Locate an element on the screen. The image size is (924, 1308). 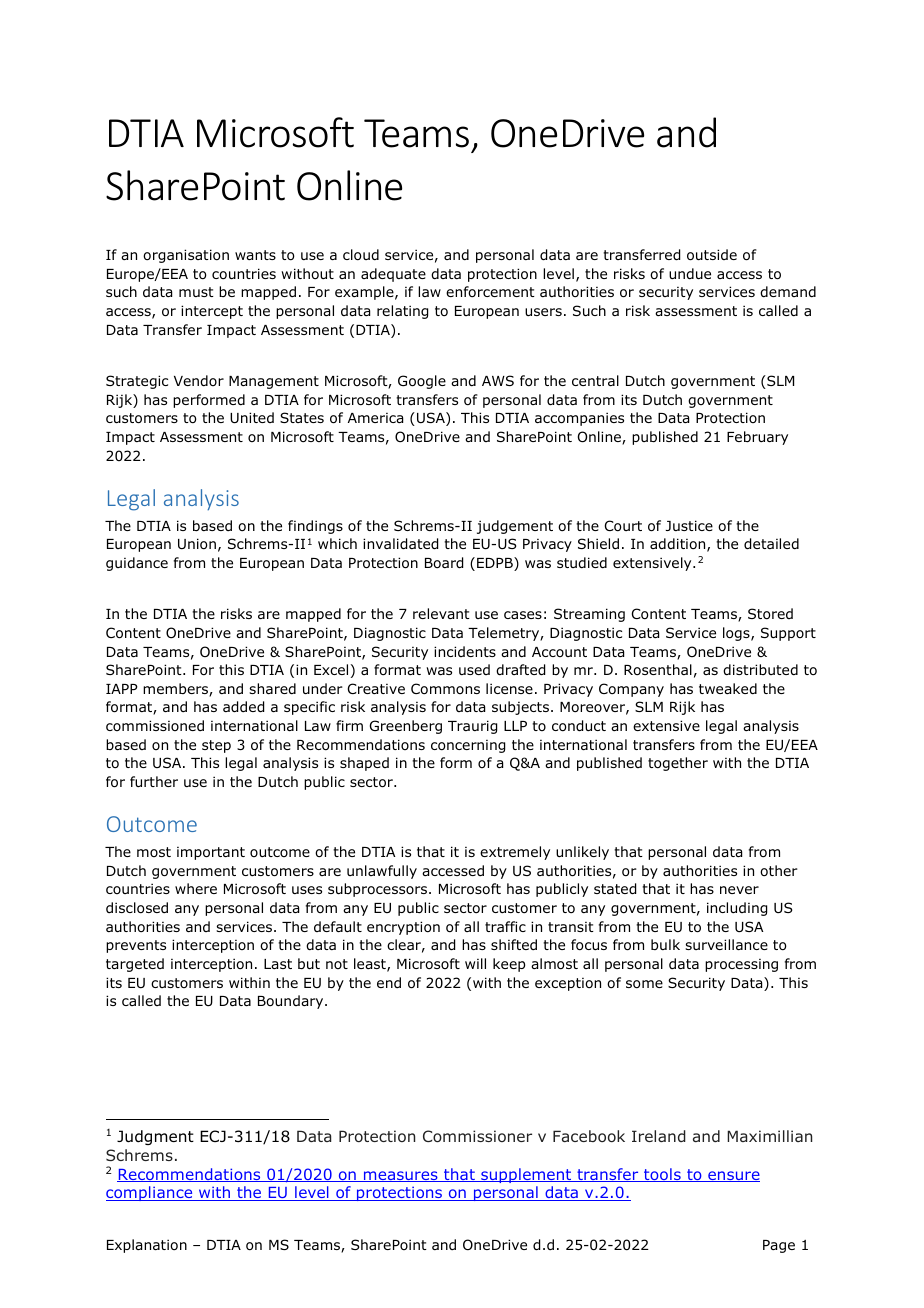
undue is located at coordinates (690, 273).
